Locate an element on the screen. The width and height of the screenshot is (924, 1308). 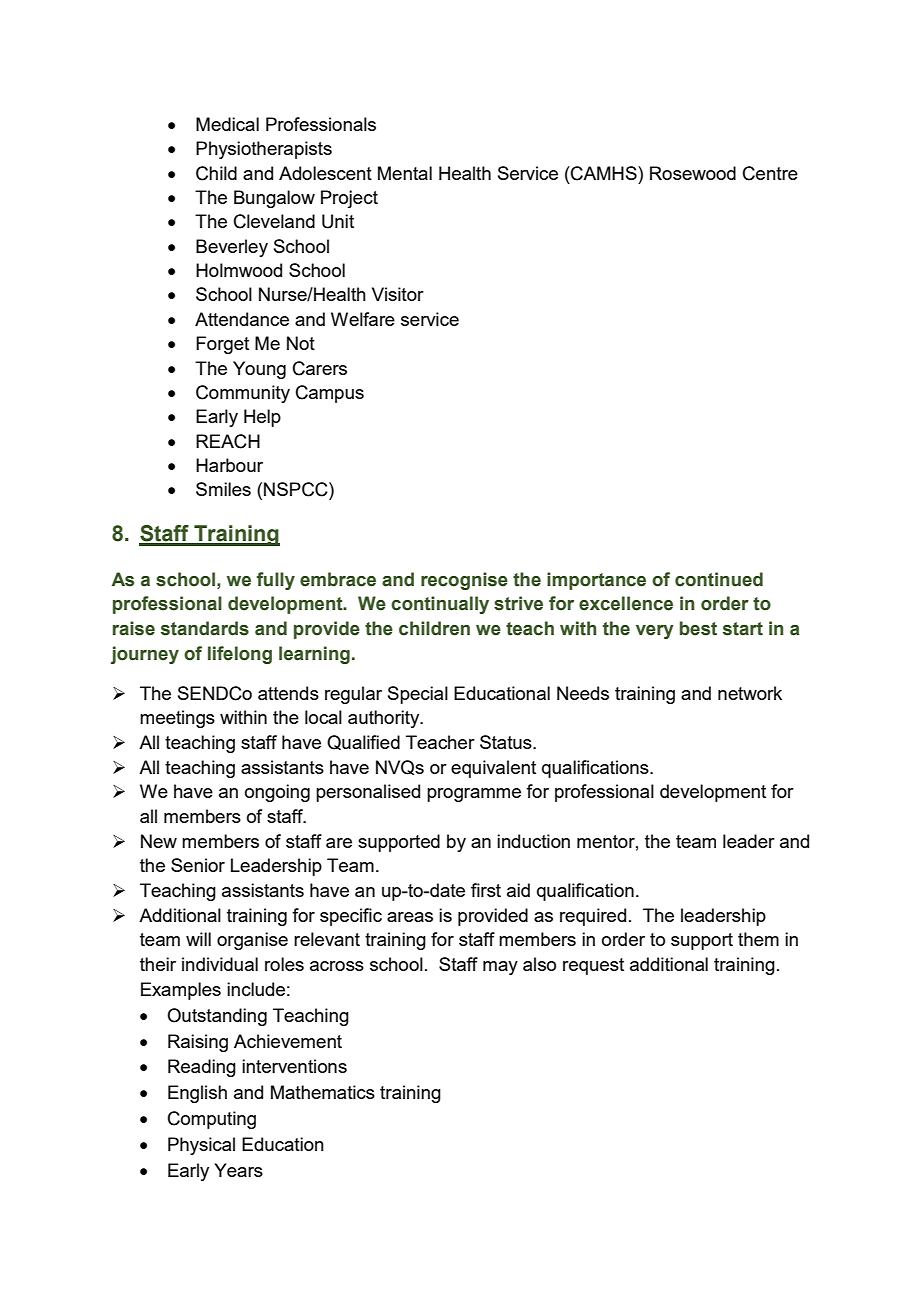
Mental is located at coordinates (405, 173).
